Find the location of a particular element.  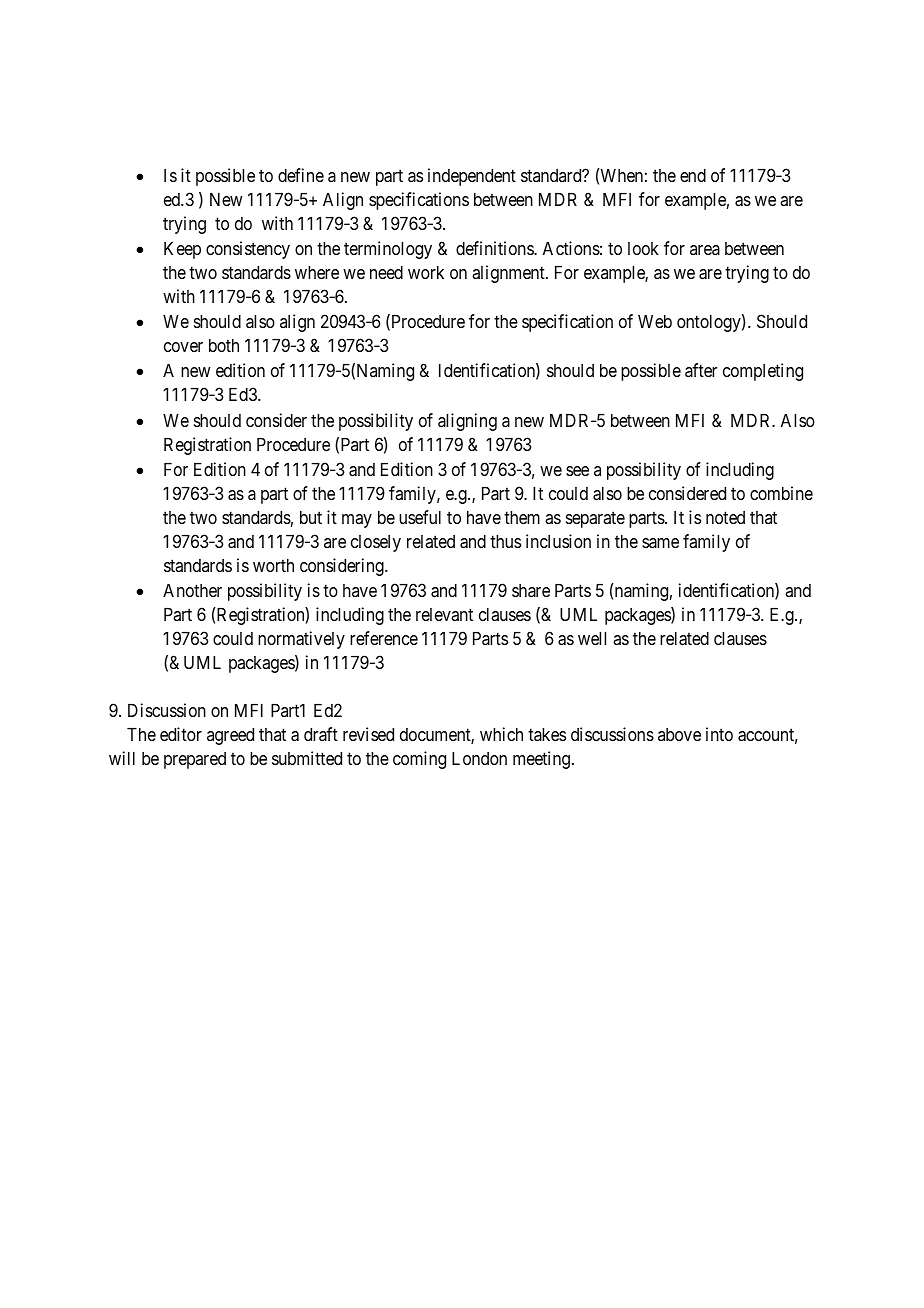

London is located at coordinates (479, 758).
